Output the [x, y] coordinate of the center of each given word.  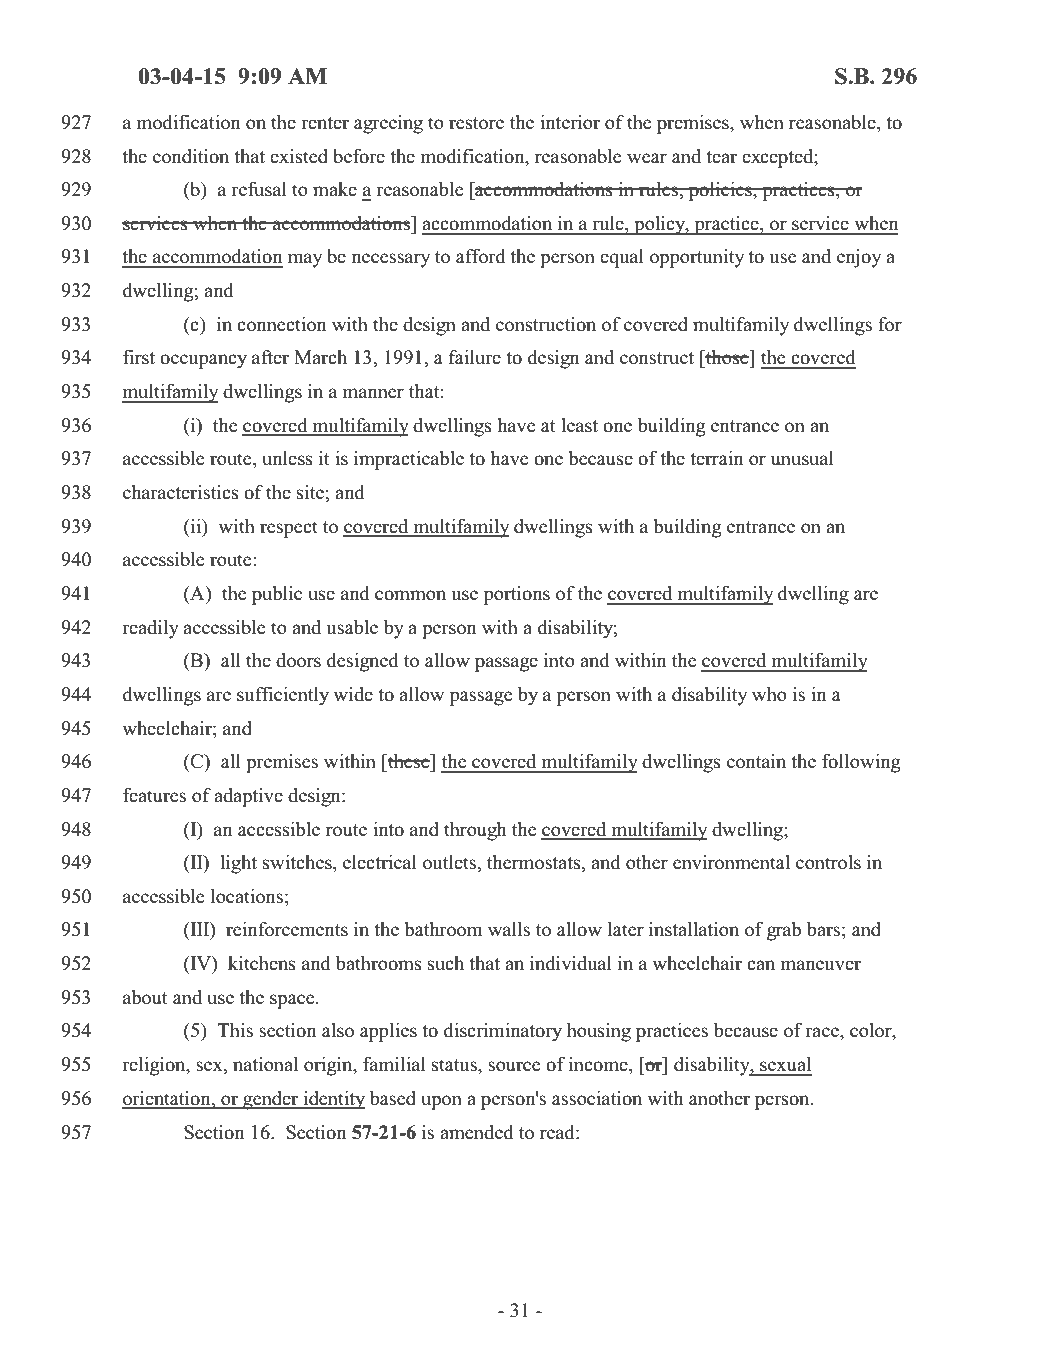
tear [721, 157]
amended [477, 1132]
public [277, 595]
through [475, 831]
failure [475, 357]
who [769, 694]
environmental [731, 862]
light [238, 864]
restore [476, 123]
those [727, 357]
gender [271, 1100]
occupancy [203, 361]
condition [191, 156]
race [823, 1032]
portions [517, 595]
